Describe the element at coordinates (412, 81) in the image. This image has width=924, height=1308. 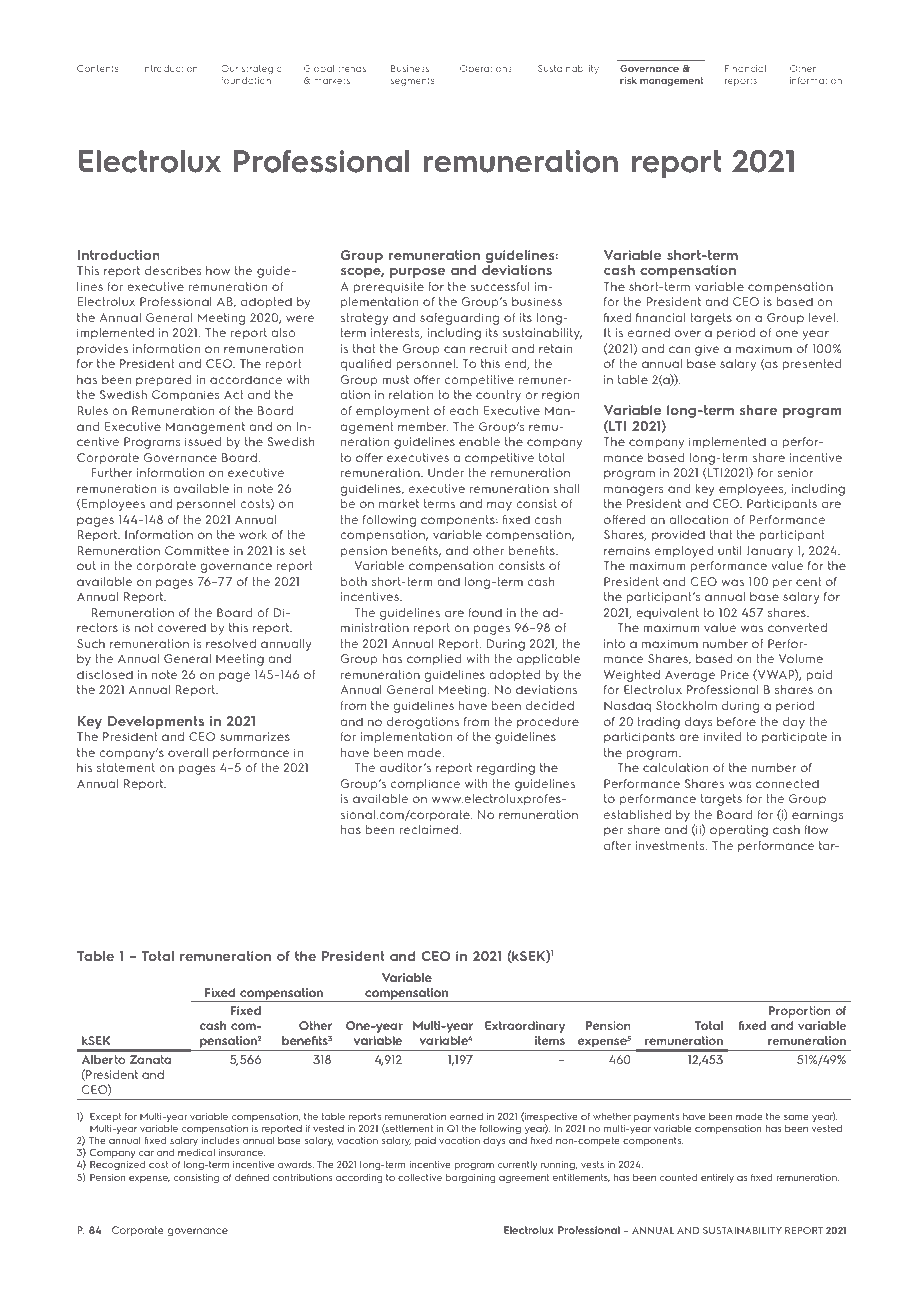
I see `segments` at that location.
